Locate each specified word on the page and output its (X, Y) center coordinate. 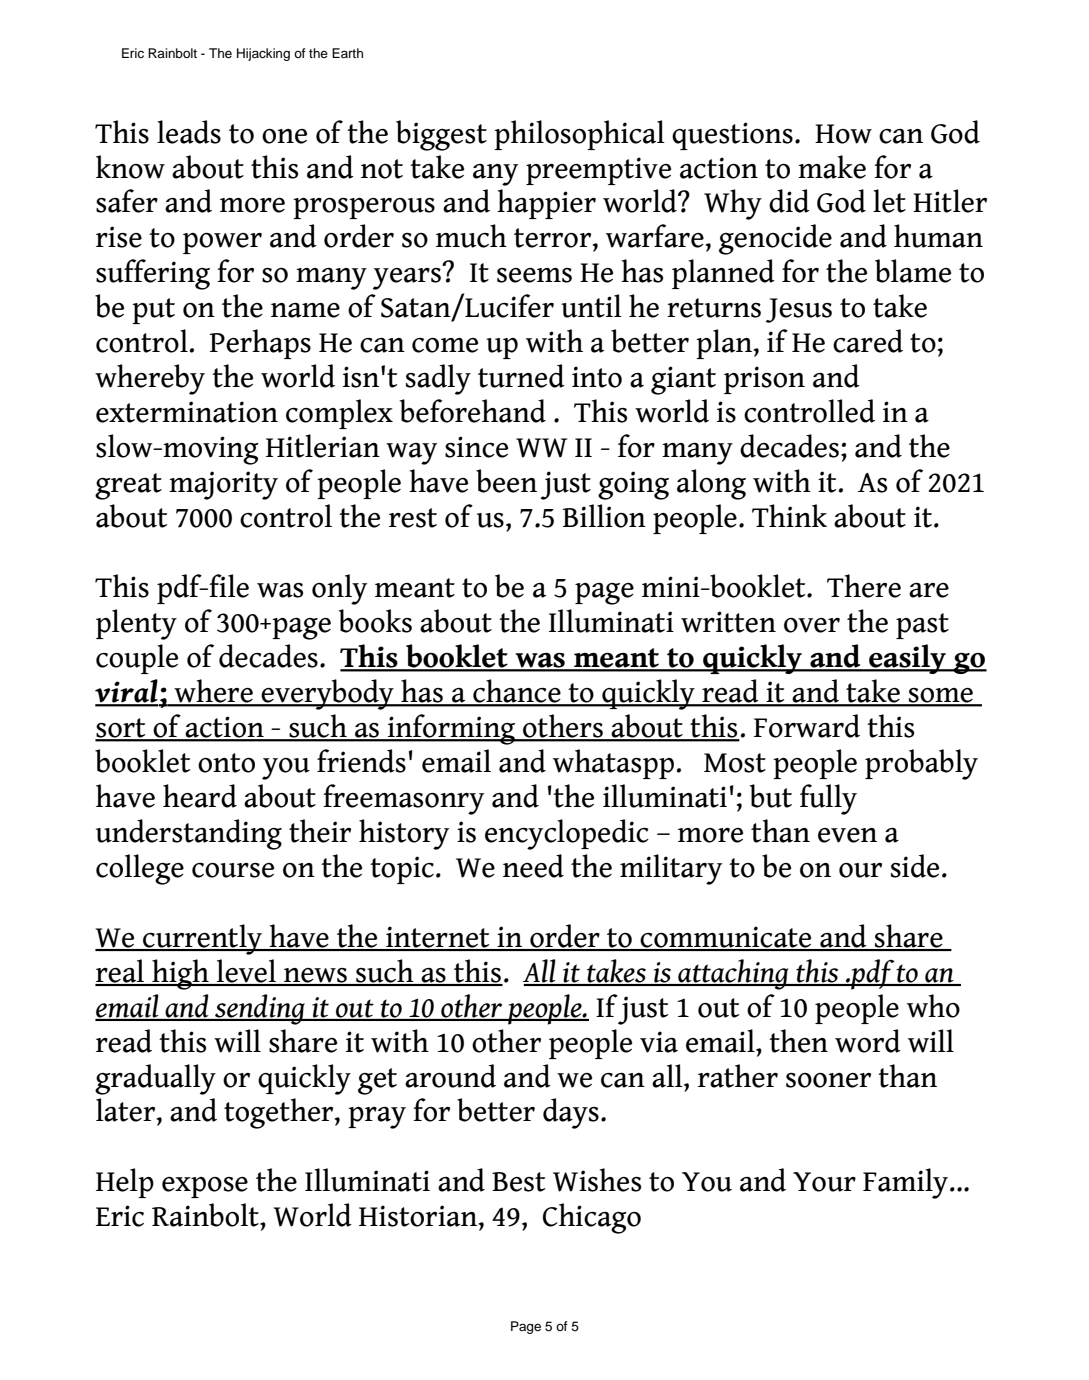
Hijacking (263, 54)
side (915, 866)
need (533, 866)
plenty (136, 624)
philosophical (579, 135)
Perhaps (260, 344)
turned (521, 376)
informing (452, 729)
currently (202, 939)
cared (868, 341)
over (812, 625)
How (843, 134)
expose (205, 1187)
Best (518, 1182)
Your (824, 1182)
